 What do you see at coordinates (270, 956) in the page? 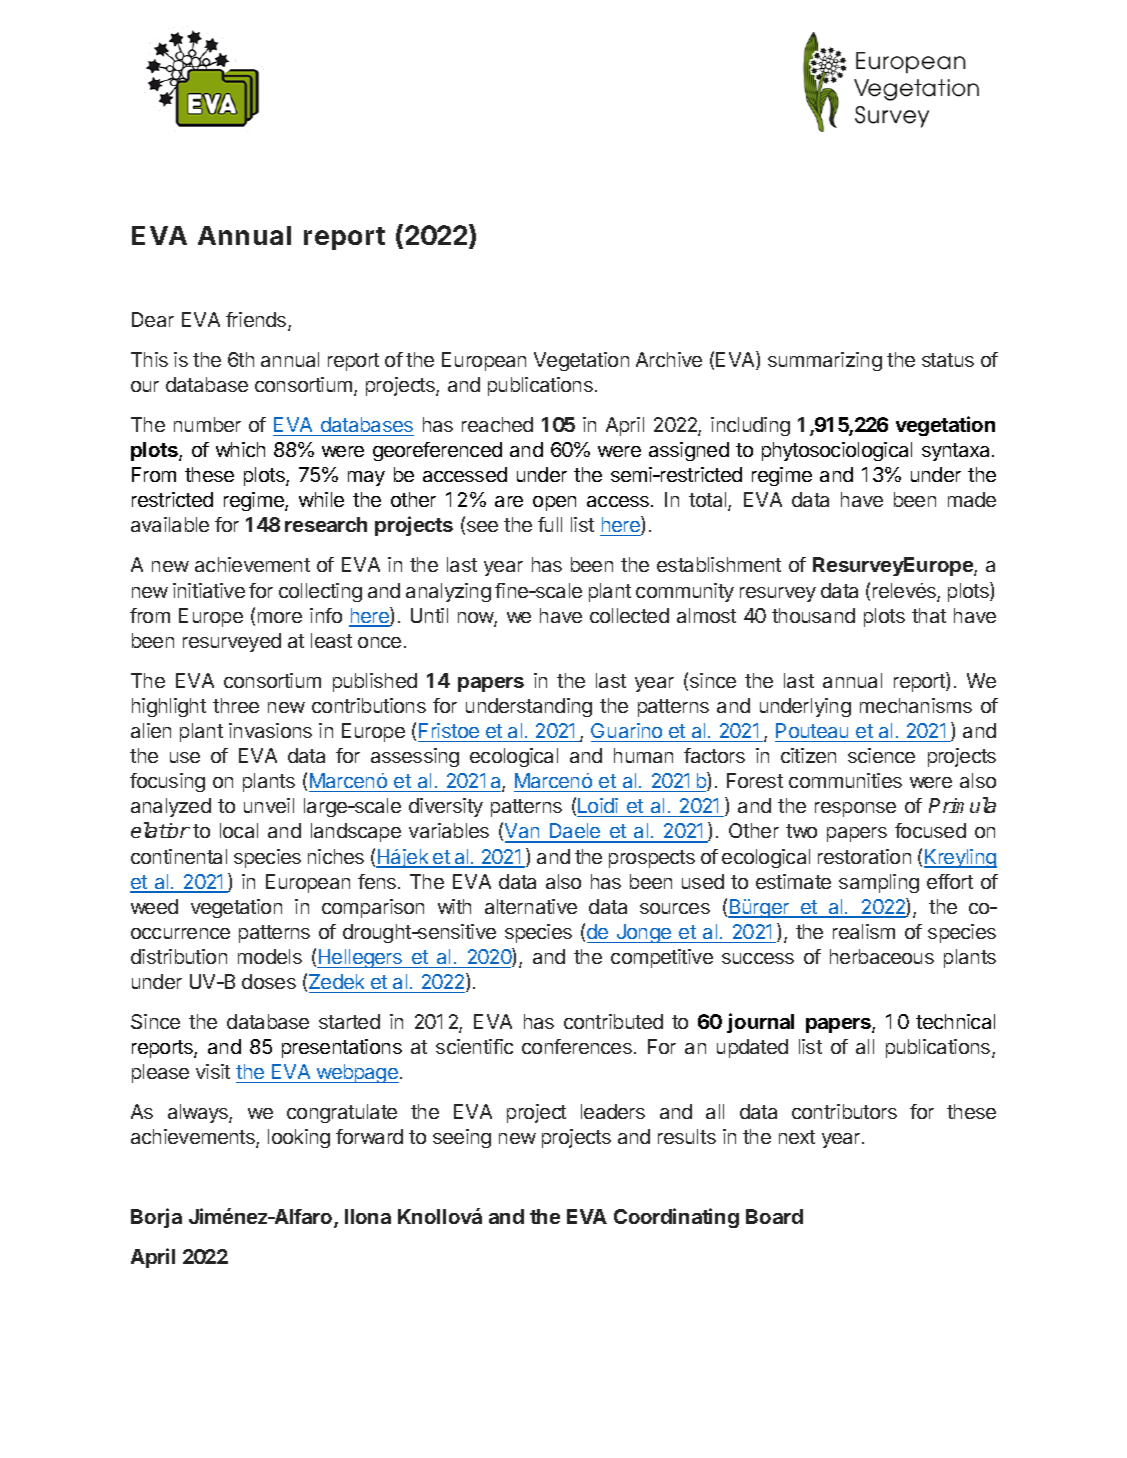
I see `models` at bounding box center [270, 956].
